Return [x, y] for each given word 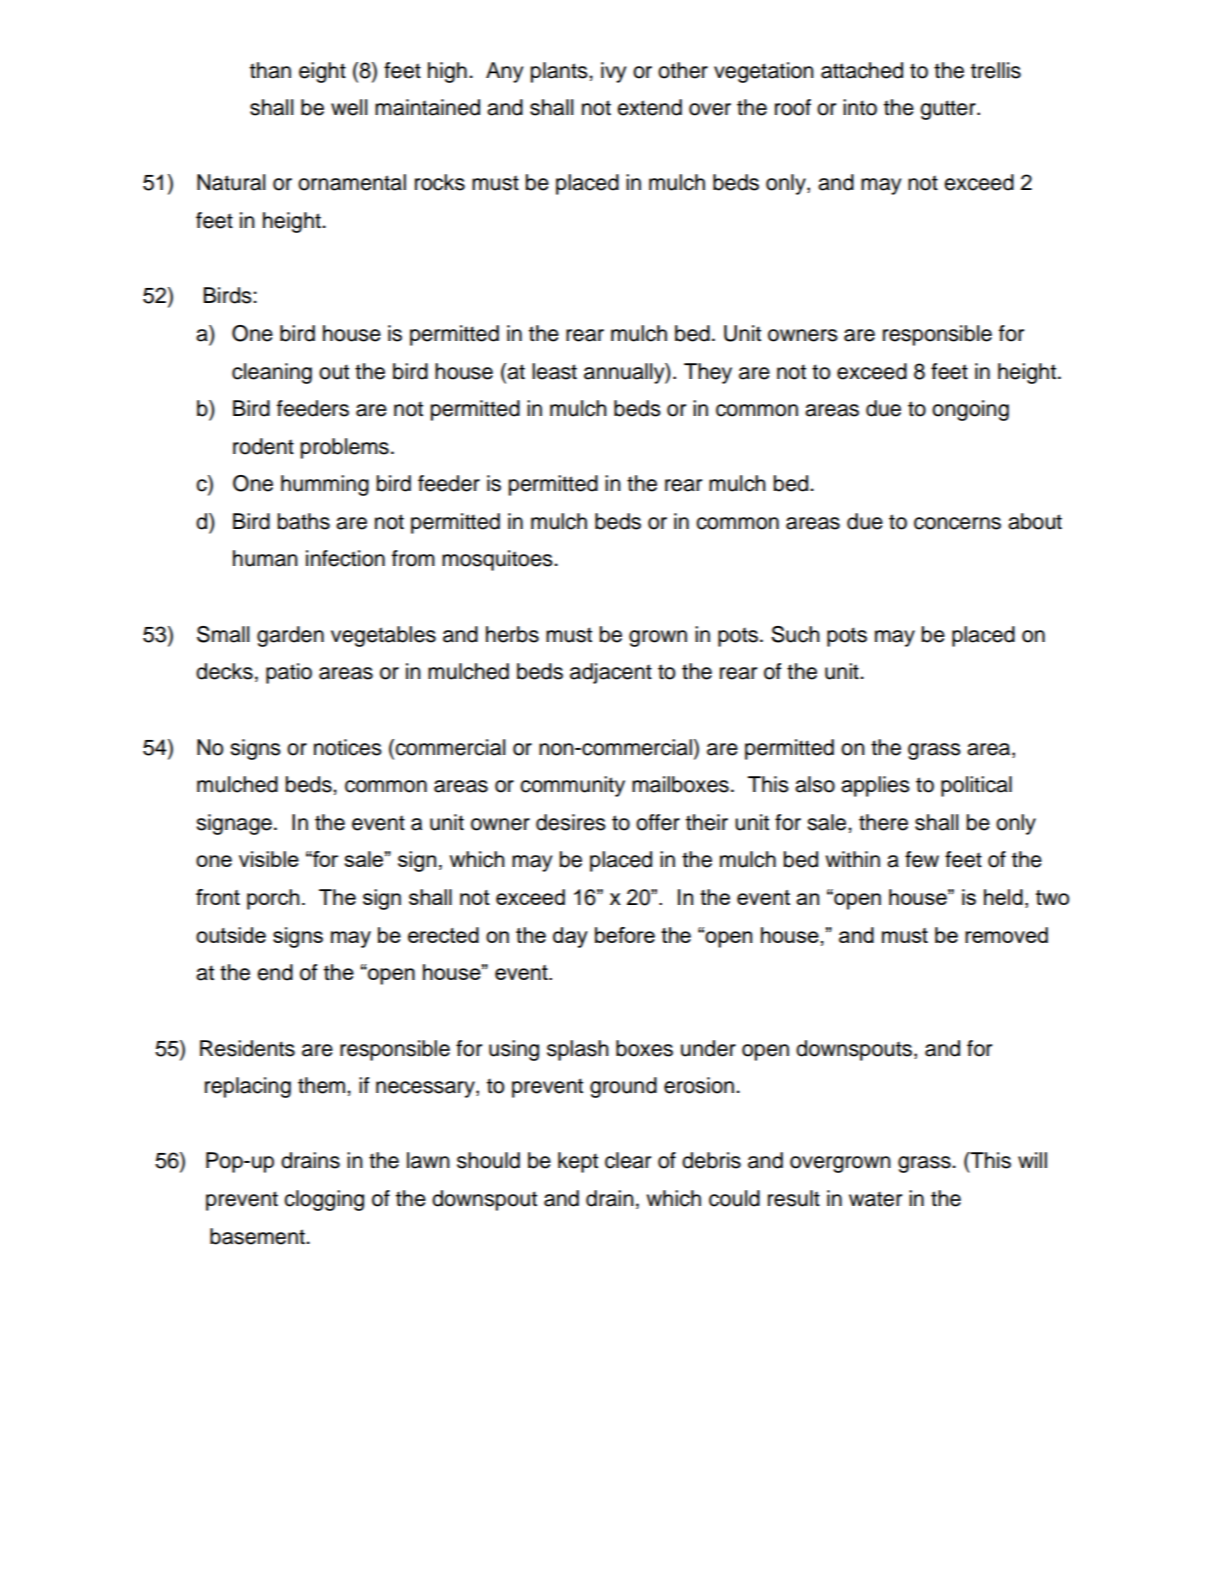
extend [649, 107]
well [349, 107]
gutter [949, 110]
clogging [324, 1200]
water [875, 1199]
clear [628, 1160]
